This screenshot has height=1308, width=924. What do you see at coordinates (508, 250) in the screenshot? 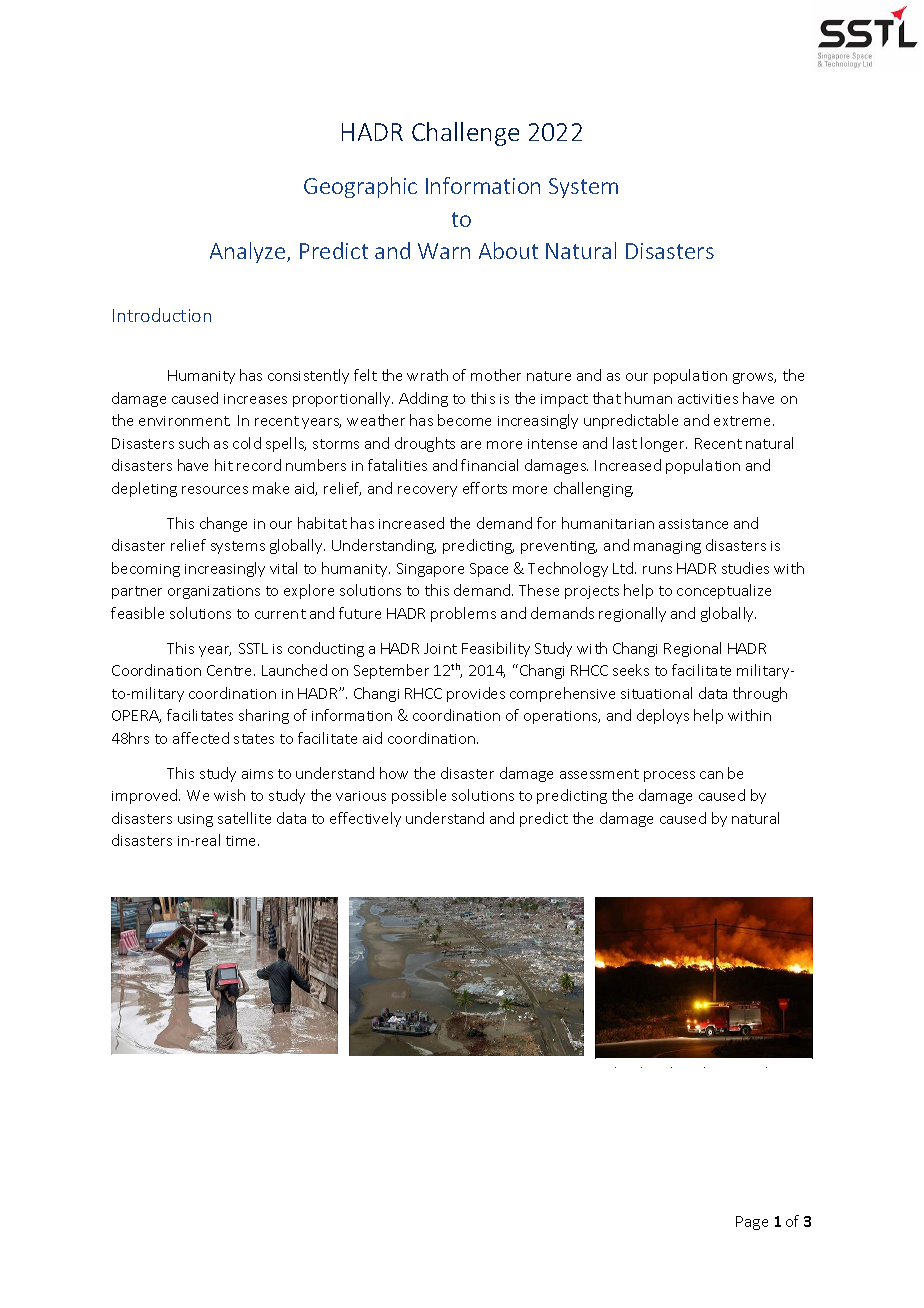
I see `About` at bounding box center [508, 250].
